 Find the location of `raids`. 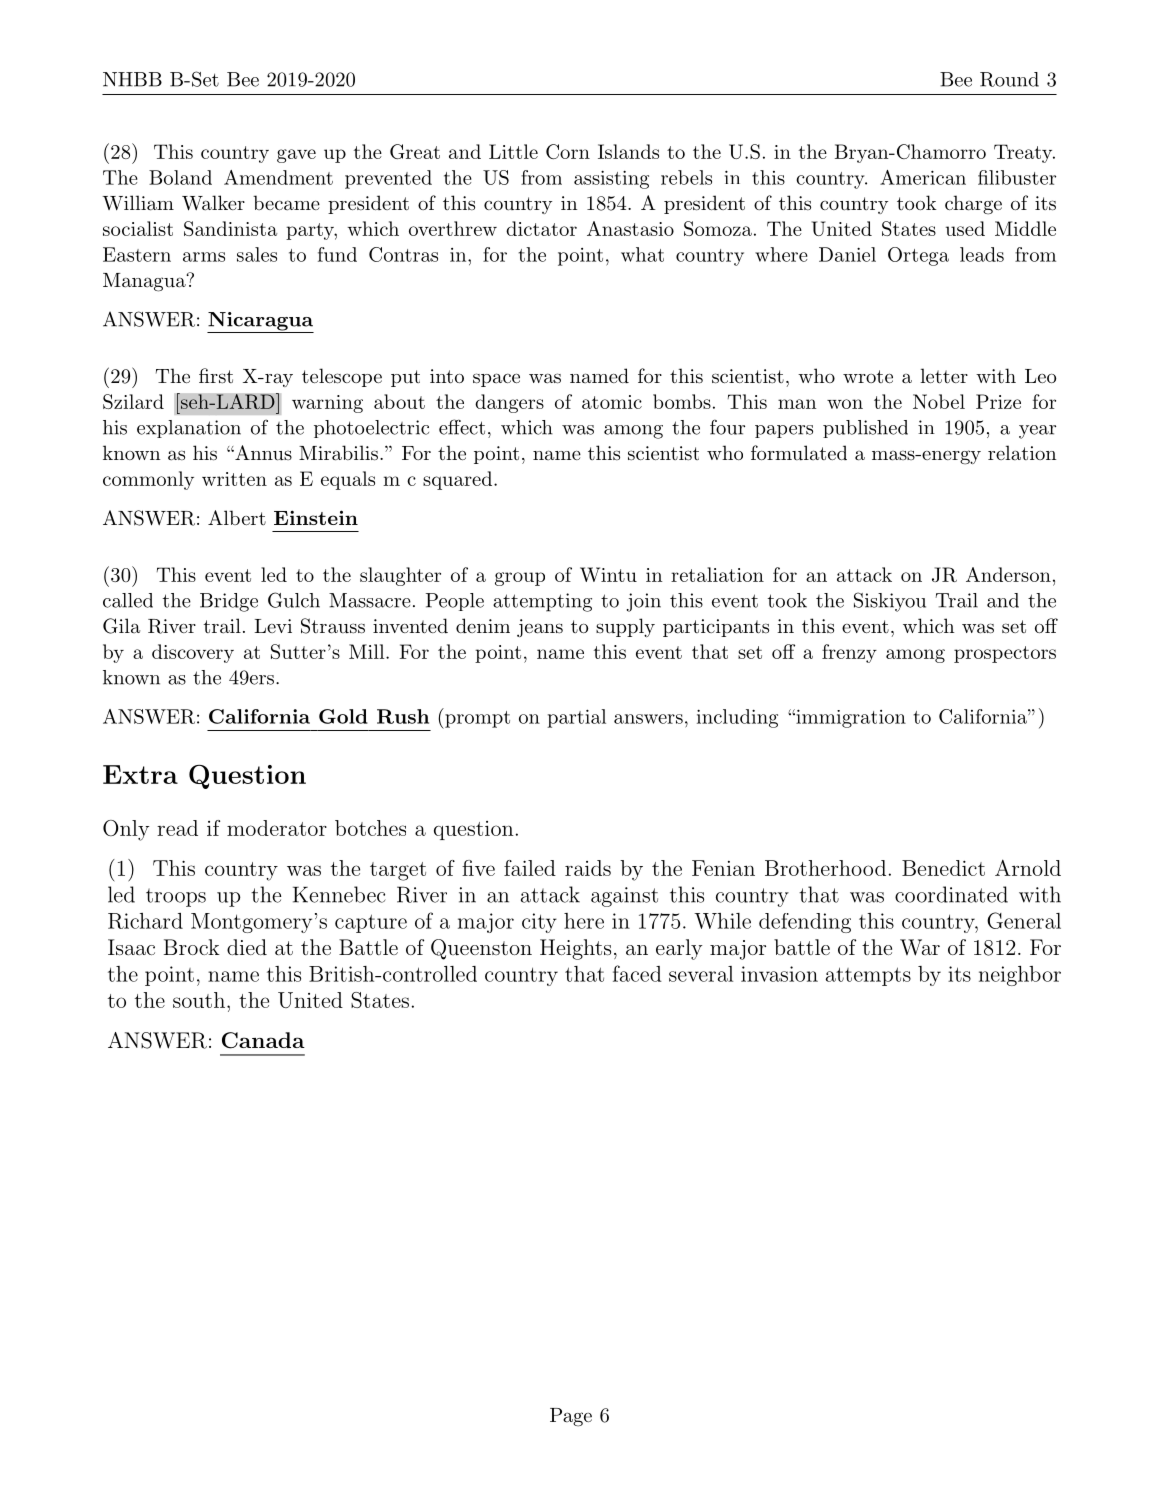

raids is located at coordinates (588, 868).
